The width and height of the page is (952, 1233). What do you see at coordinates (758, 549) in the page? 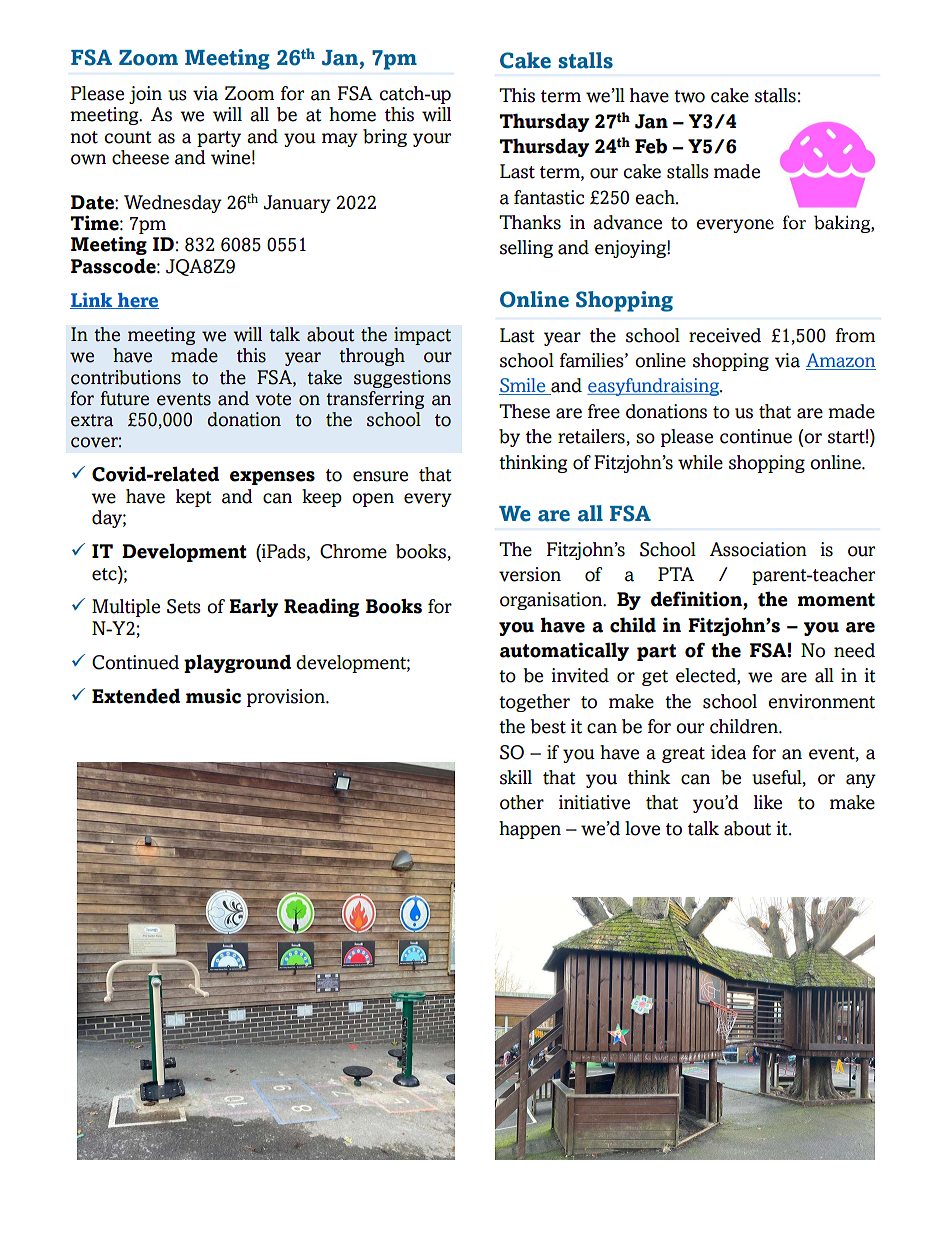
I see `Association` at bounding box center [758, 549].
